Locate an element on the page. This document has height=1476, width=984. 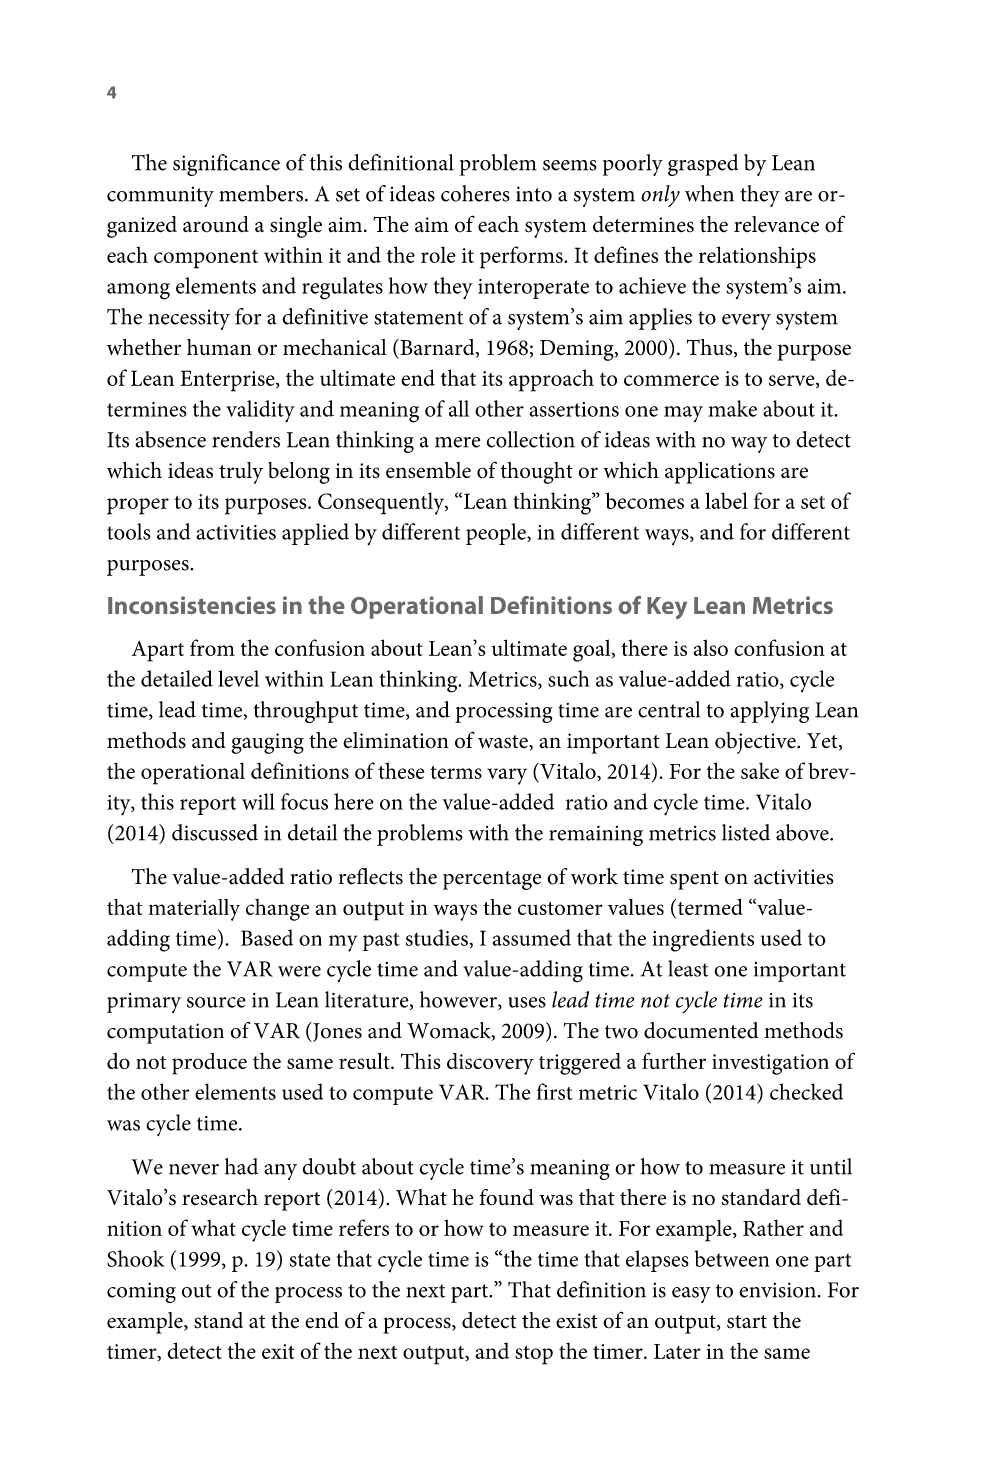
such is located at coordinates (569, 678).
